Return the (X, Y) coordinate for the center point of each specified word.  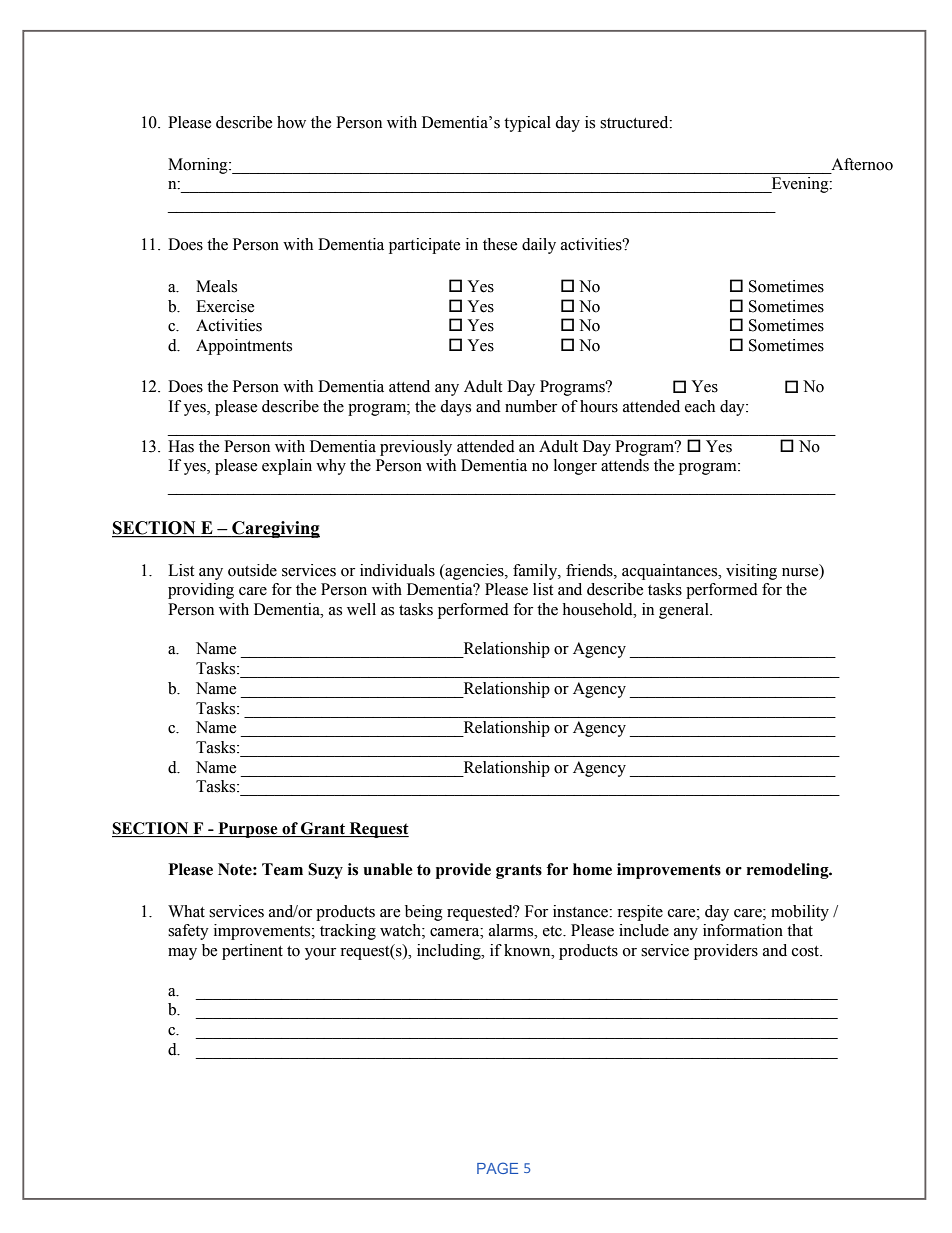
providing (201, 591)
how (291, 122)
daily (539, 246)
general (685, 611)
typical (527, 124)
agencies (474, 572)
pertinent (252, 952)
